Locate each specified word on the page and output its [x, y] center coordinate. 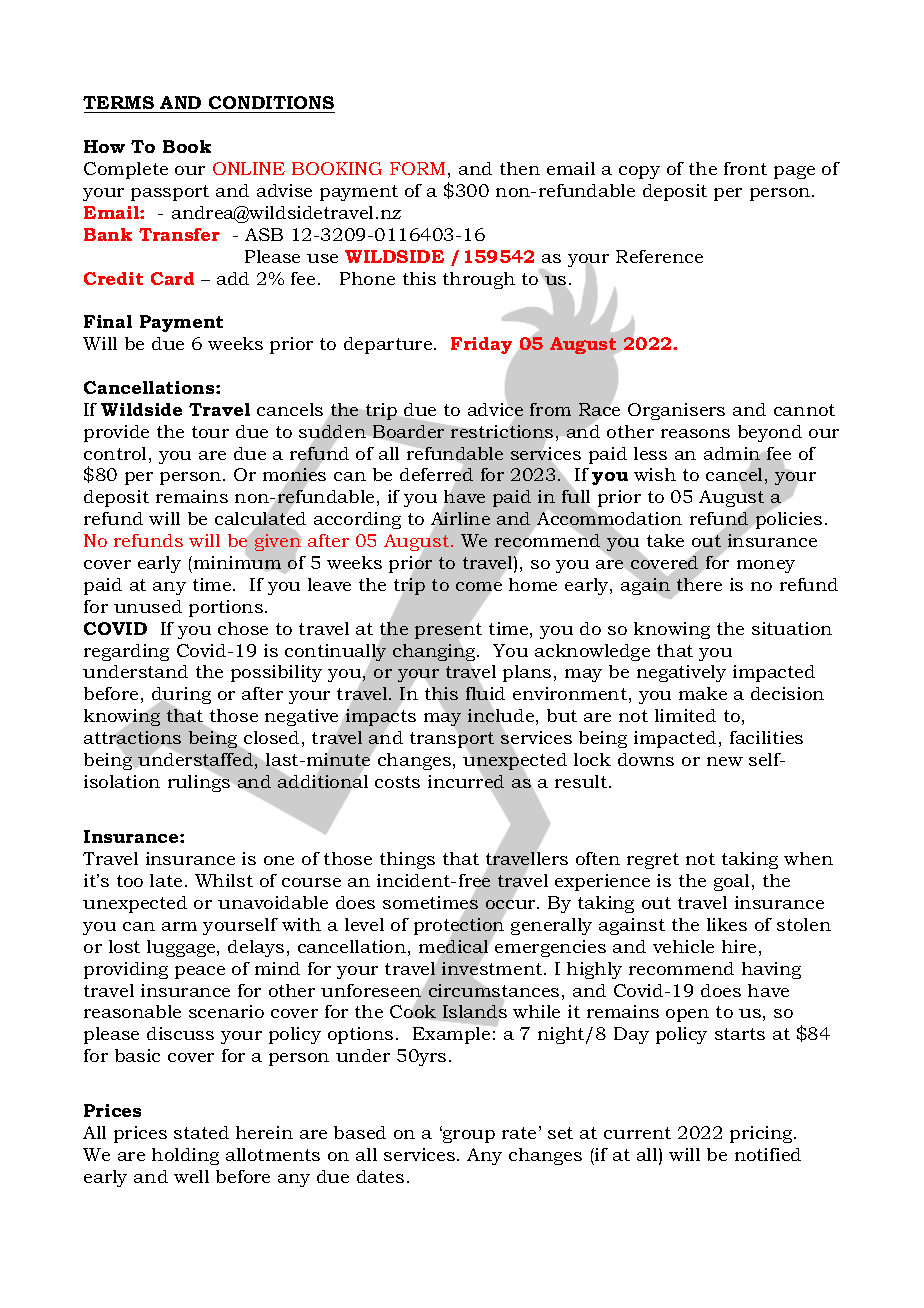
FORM [417, 168]
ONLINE [249, 168]
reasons [695, 433]
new [725, 761]
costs [397, 782]
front [745, 168]
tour [210, 432]
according [357, 520]
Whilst [224, 880]
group [468, 1136]
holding [185, 1156]
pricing [762, 1134]
